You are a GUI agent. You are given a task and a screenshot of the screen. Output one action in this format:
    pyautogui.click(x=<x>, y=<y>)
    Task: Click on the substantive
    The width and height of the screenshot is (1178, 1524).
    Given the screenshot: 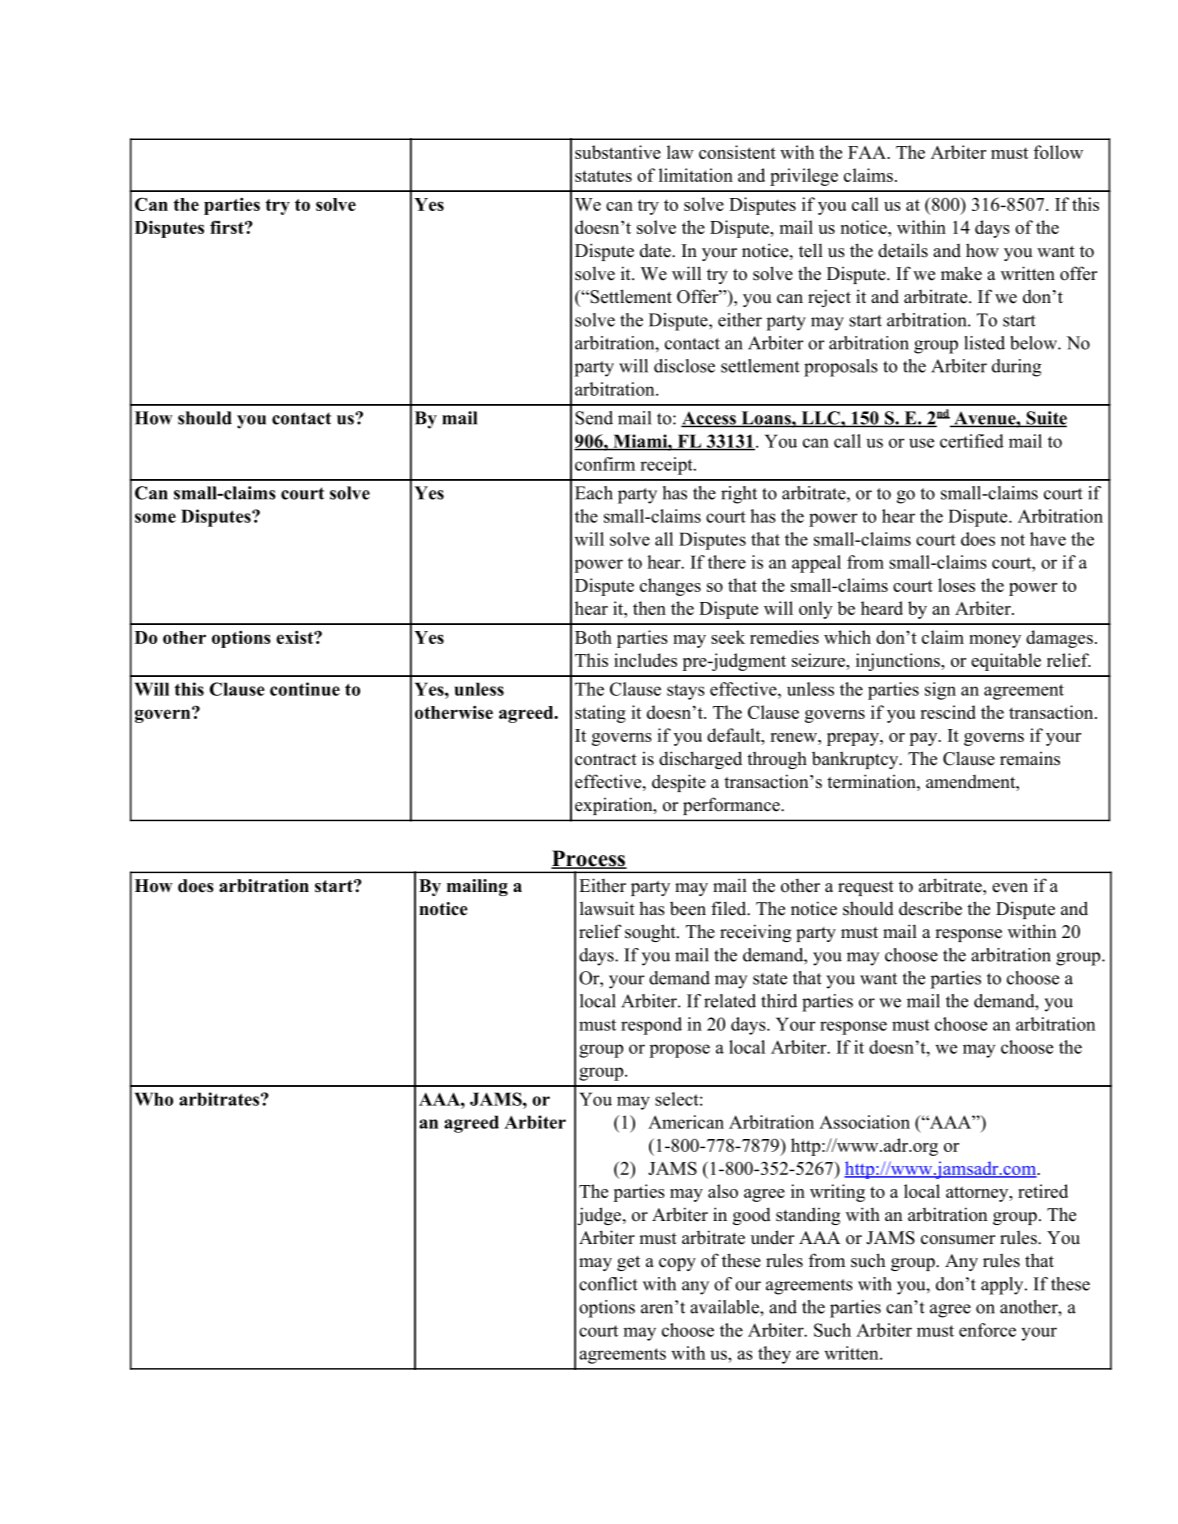 What is the action you would take?
    pyautogui.click(x=618, y=152)
